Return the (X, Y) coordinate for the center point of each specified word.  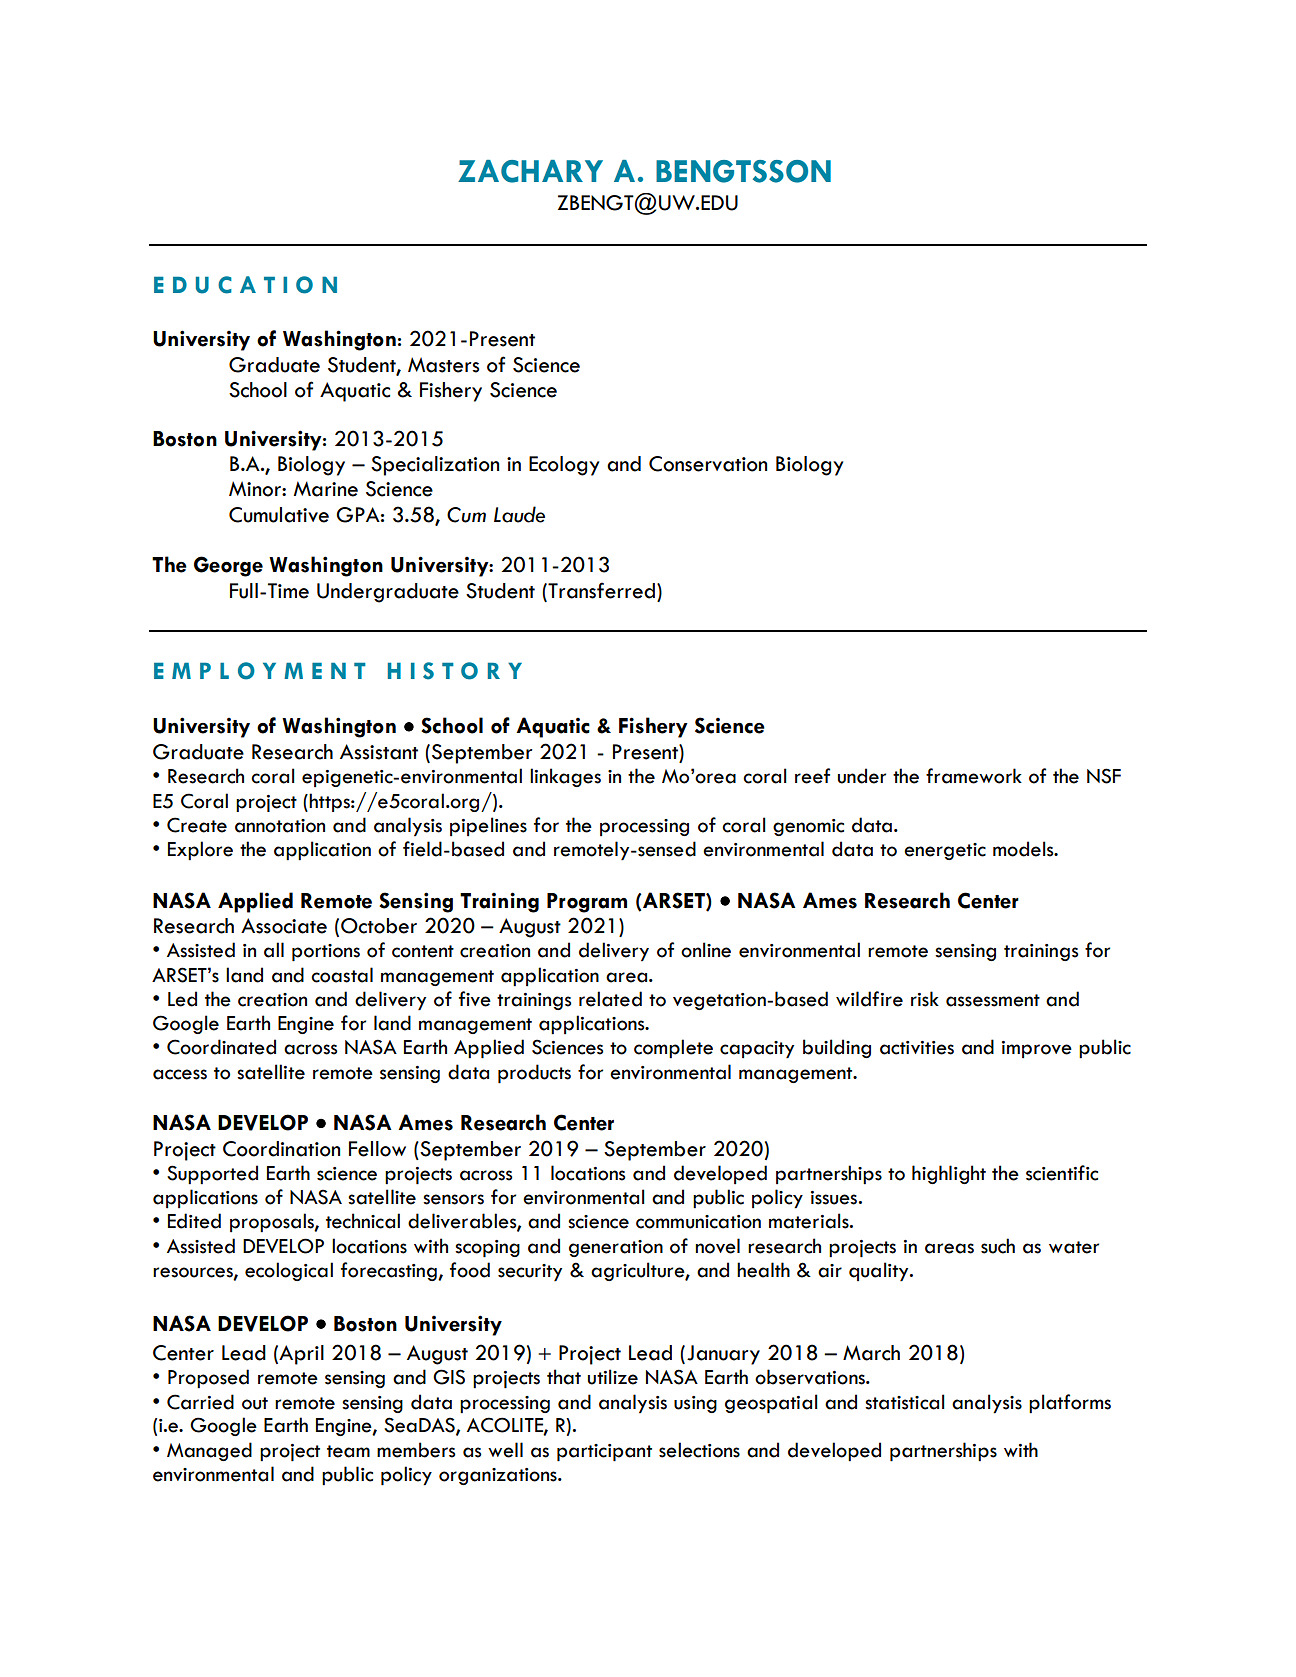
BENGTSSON (743, 171)
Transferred (600, 591)
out (255, 1403)
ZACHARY (530, 171)
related (610, 999)
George (228, 566)
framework (974, 776)
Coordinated (221, 1047)
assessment (993, 1000)
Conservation (708, 464)
